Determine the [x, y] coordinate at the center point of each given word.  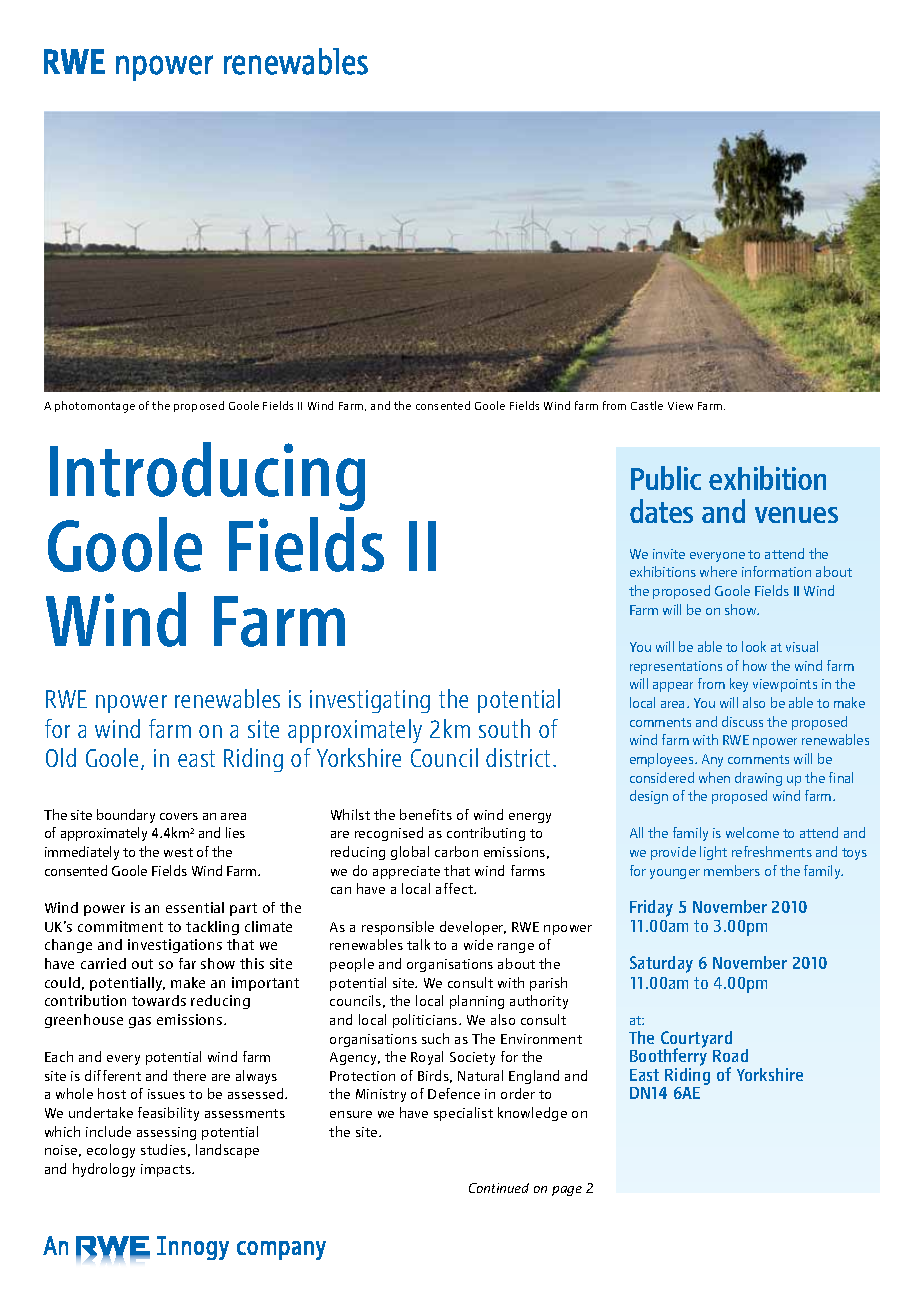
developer [473, 928]
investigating [370, 701]
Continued [499, 1188]
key [739, 685]
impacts [167, 1170]
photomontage [95, 407]
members [732, 870]
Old [61, 757]
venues [796, 515]
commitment [120, 926]
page [567, 1191]
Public [666, 478]
